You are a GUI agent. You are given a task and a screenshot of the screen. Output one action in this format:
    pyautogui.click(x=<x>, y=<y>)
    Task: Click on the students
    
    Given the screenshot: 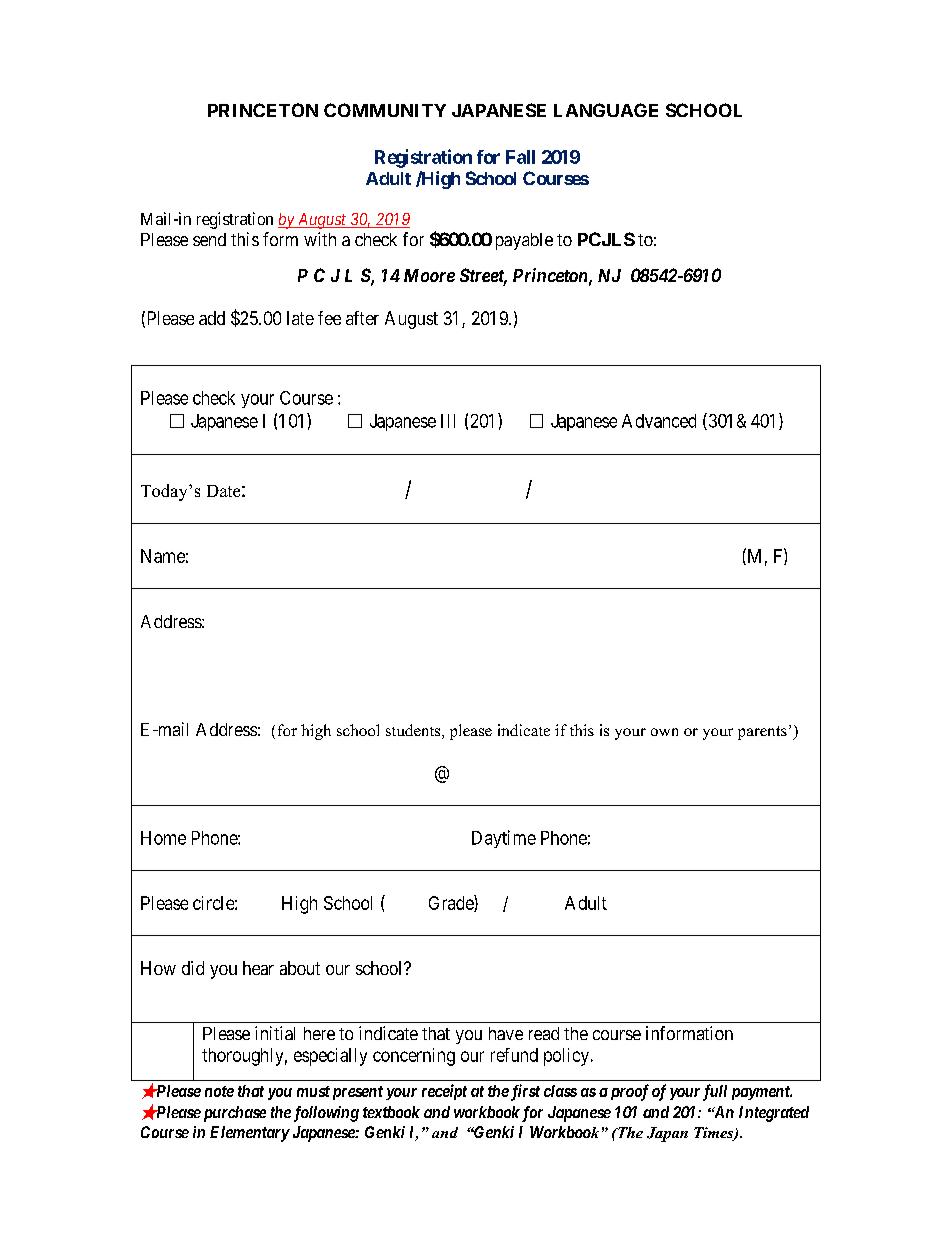 What is the action you would take?
    pyautogui.click(x=414, y=731)
